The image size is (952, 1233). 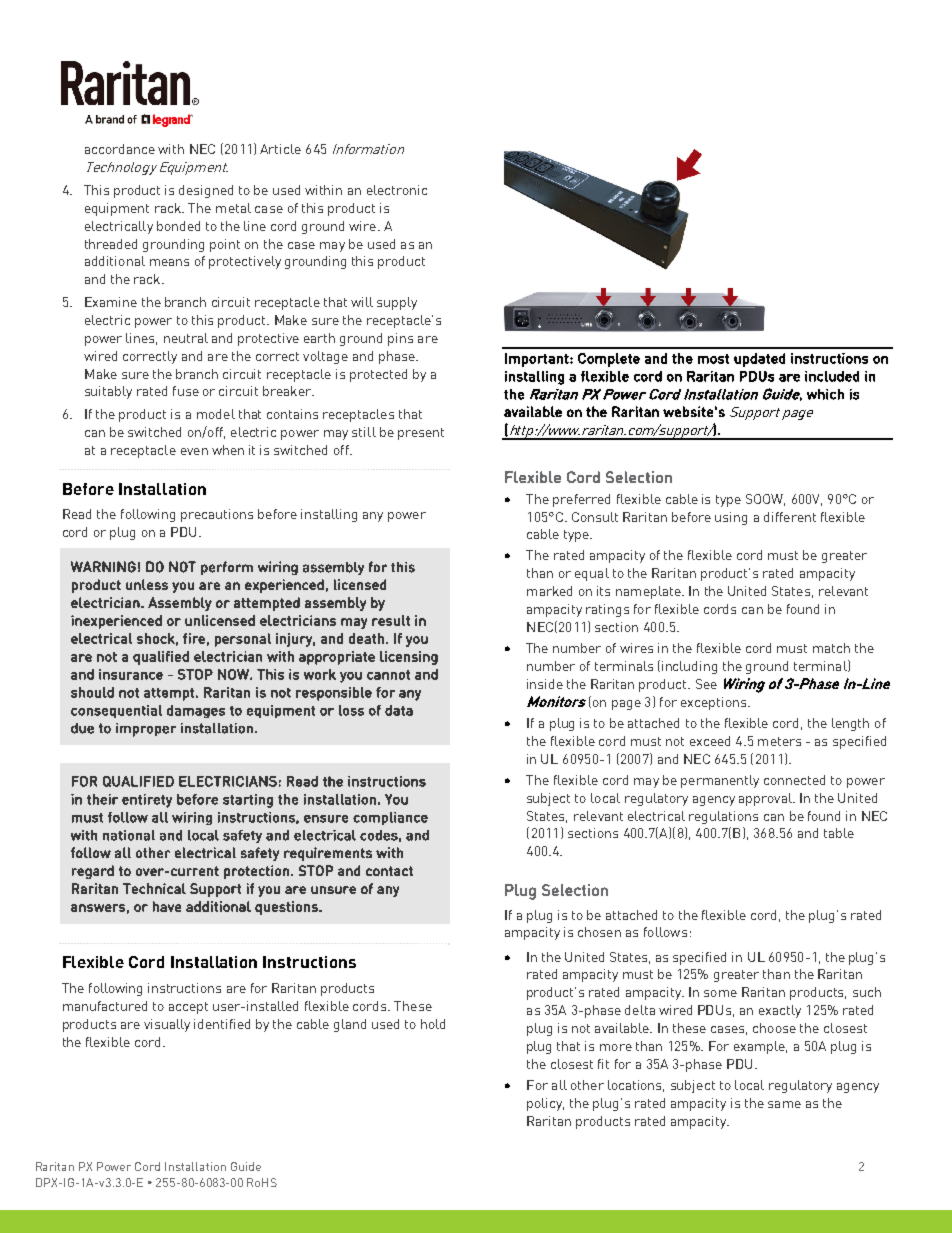 What do you see at coordinates (759, 360) in the screenshot?
I see `updated` at bounding box center [759, 360].
